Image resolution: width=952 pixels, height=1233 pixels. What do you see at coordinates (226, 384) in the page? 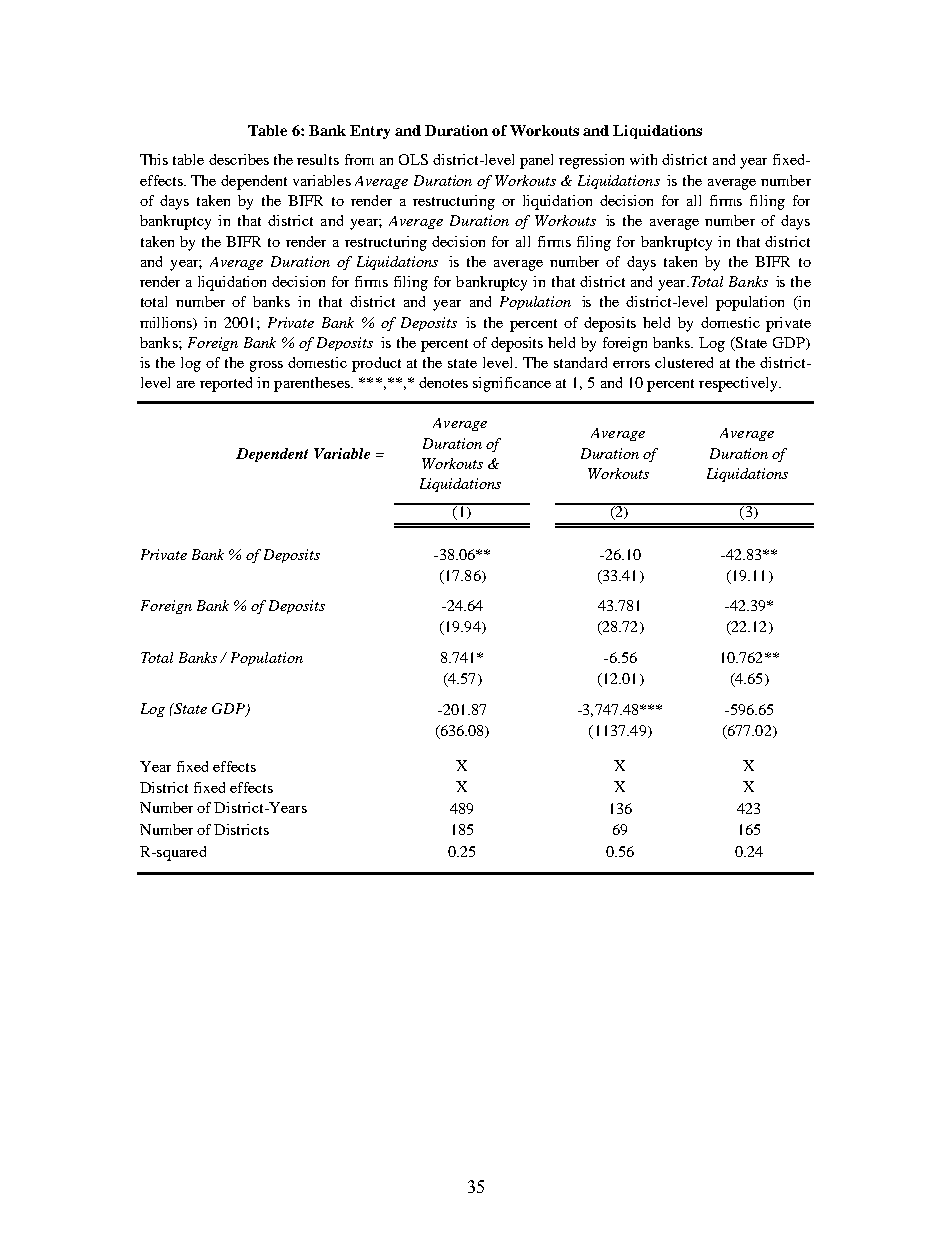
I see `reported` at bounding box center [226, 384].
